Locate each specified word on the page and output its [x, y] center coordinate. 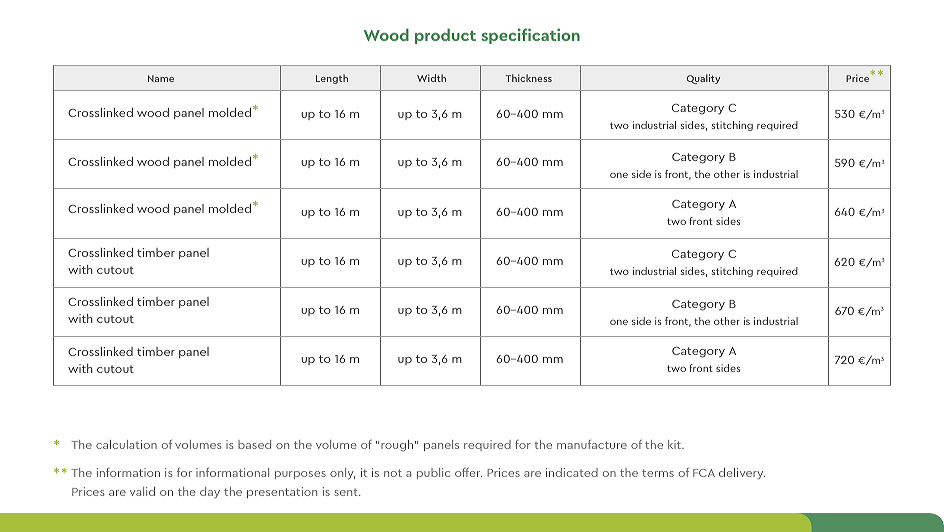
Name [161, 78]
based [254, 444]
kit [675, 444]
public [433, 473]
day [210, 492]
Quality [703, 79]
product [445, 36]
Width [431, 78]
